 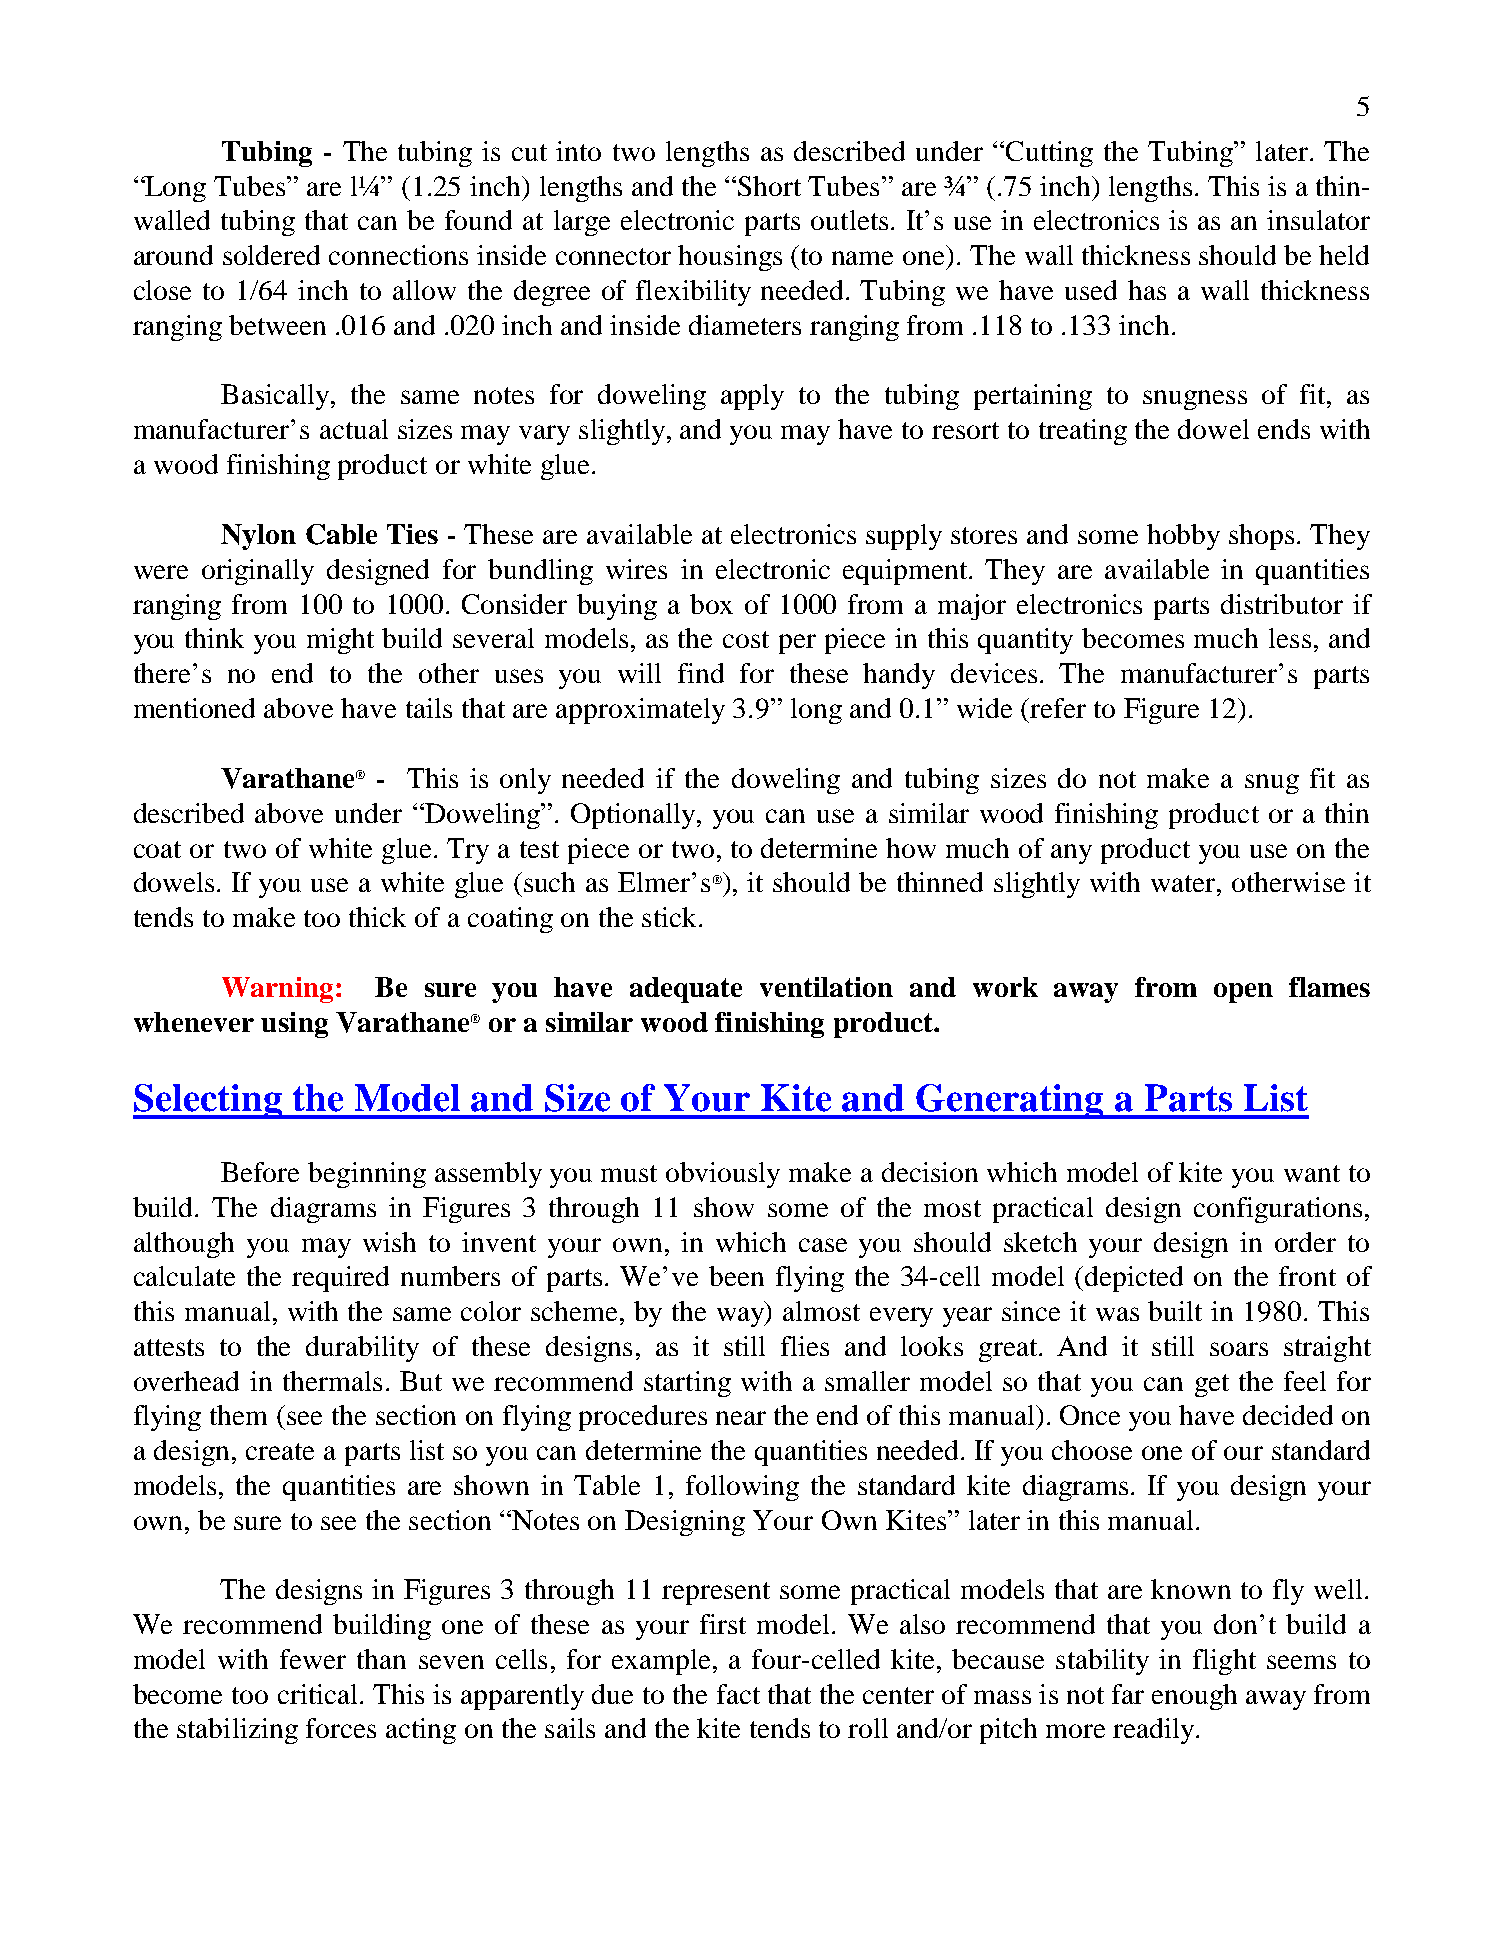 I want to click on first, so click(x=723, y=1624).
